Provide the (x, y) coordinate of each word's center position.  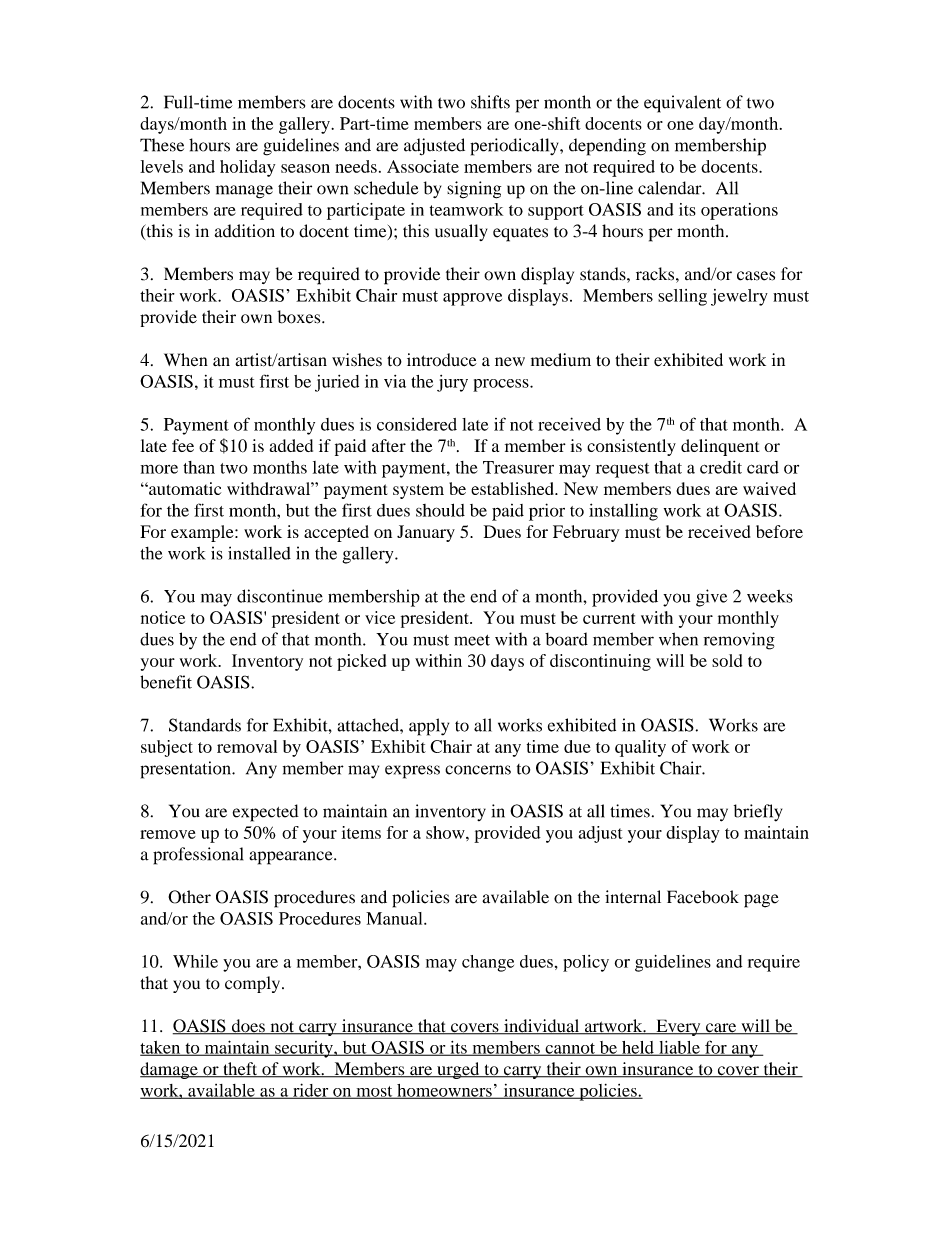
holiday (247, 168)
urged (458, 1070)
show (446, 832)
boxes (300, 317)
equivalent (682, 104)
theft (240, 1070)
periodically (515, 147)
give (711, 598)
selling (682, 297)
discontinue (280, 596)
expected (266, 813)
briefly (758, 813)
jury (452, 383)
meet (472, 640)
